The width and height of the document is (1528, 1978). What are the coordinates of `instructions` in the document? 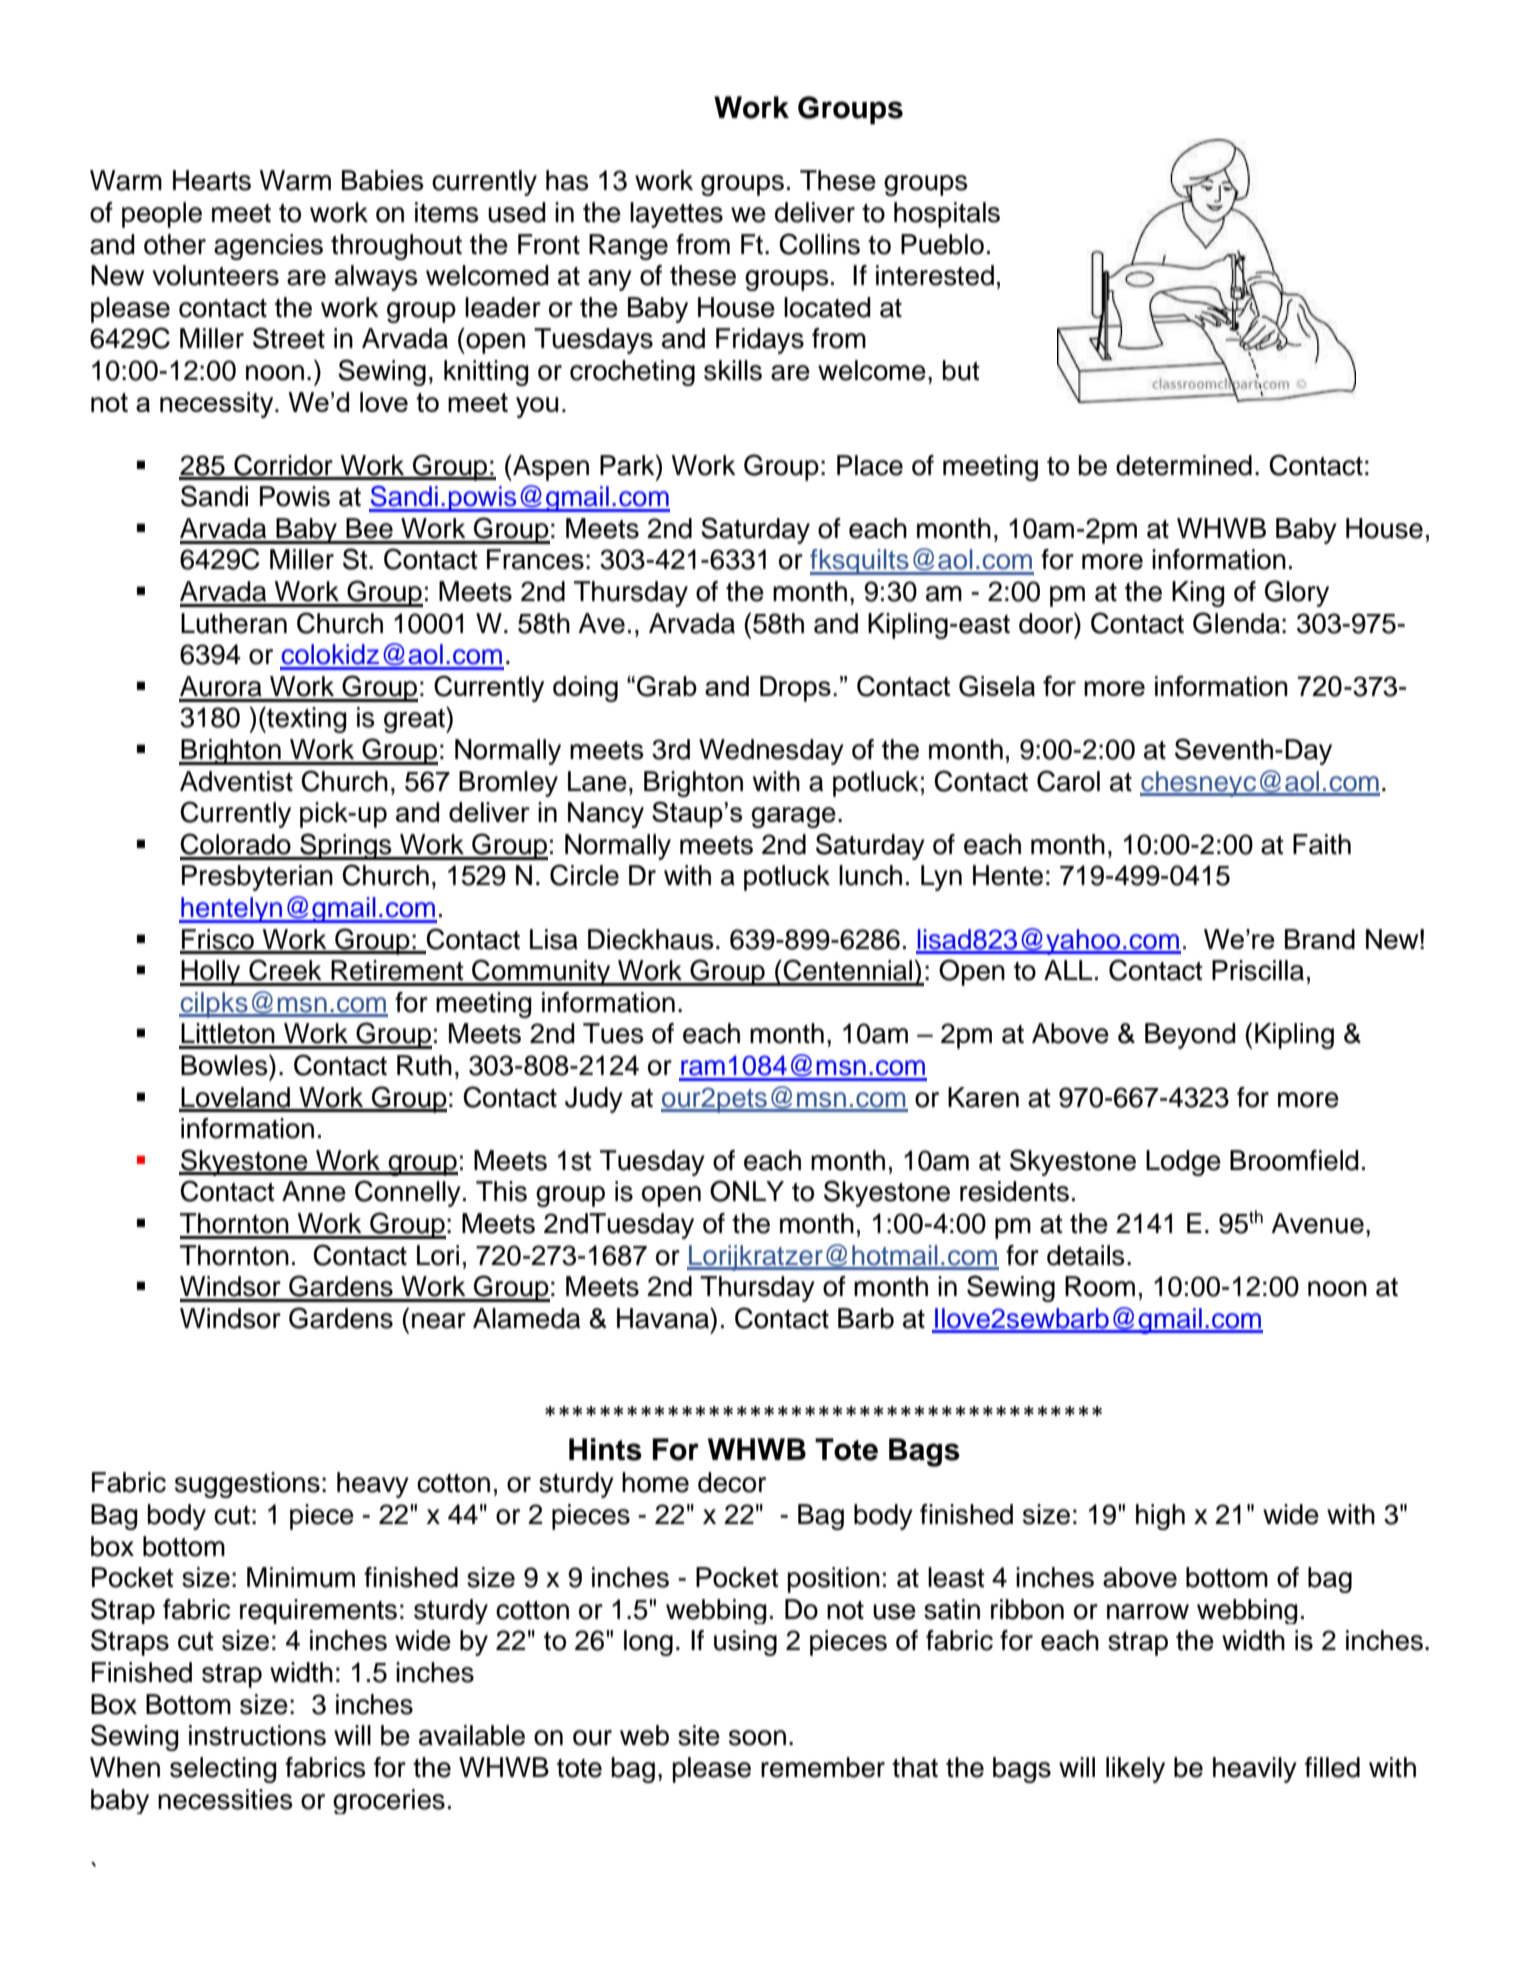 It's located at (257, 1735).
